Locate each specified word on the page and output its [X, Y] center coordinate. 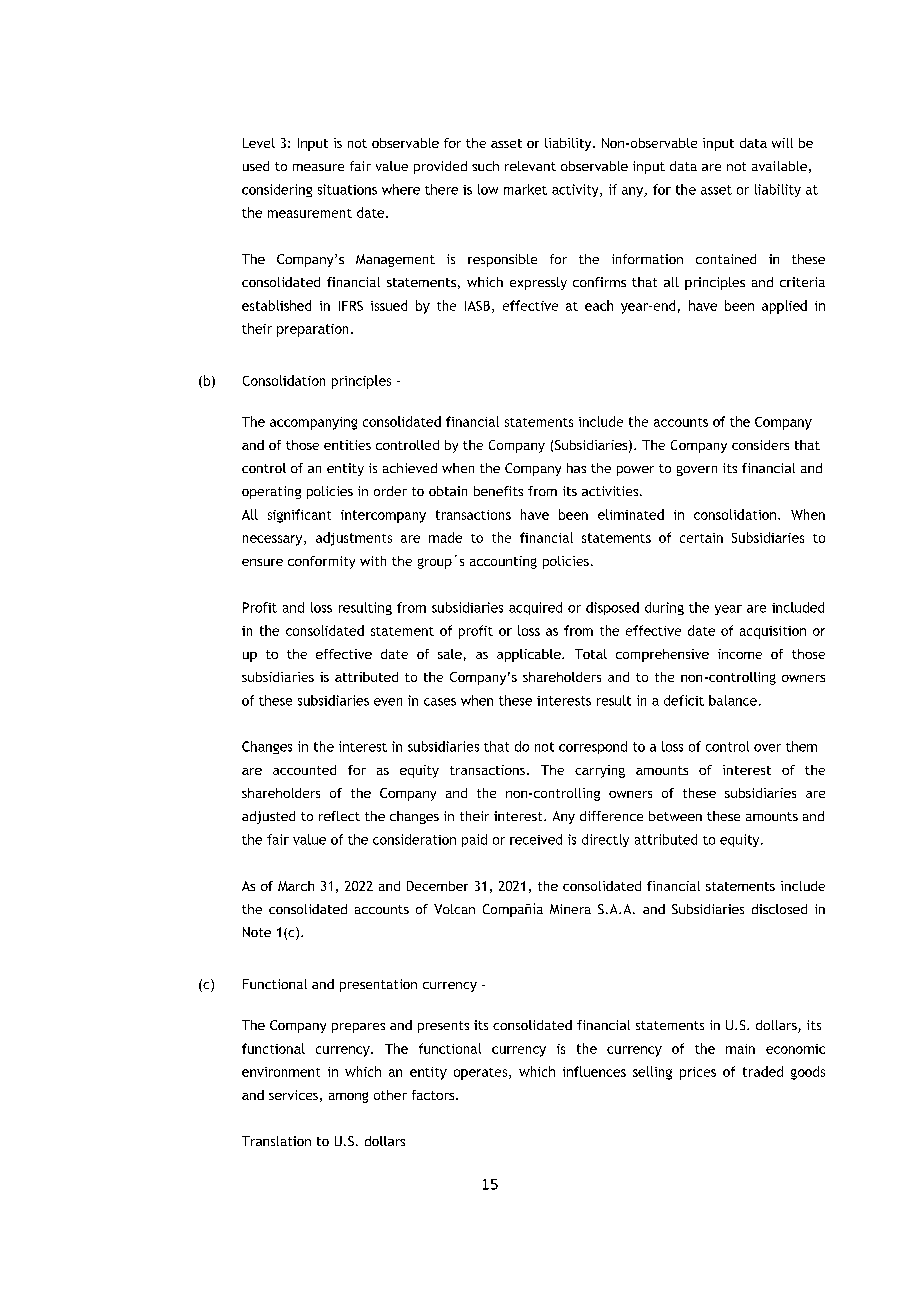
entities [347, 445]
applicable [530, 655]
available [779, 166]
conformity [321, 562]
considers [760, 445]
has [576, 468]
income [740, 654]
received [536, 839]
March [296, 886]
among [348, 1097]
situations [347, 189]
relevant [530, 166]
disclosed [779, 909]
